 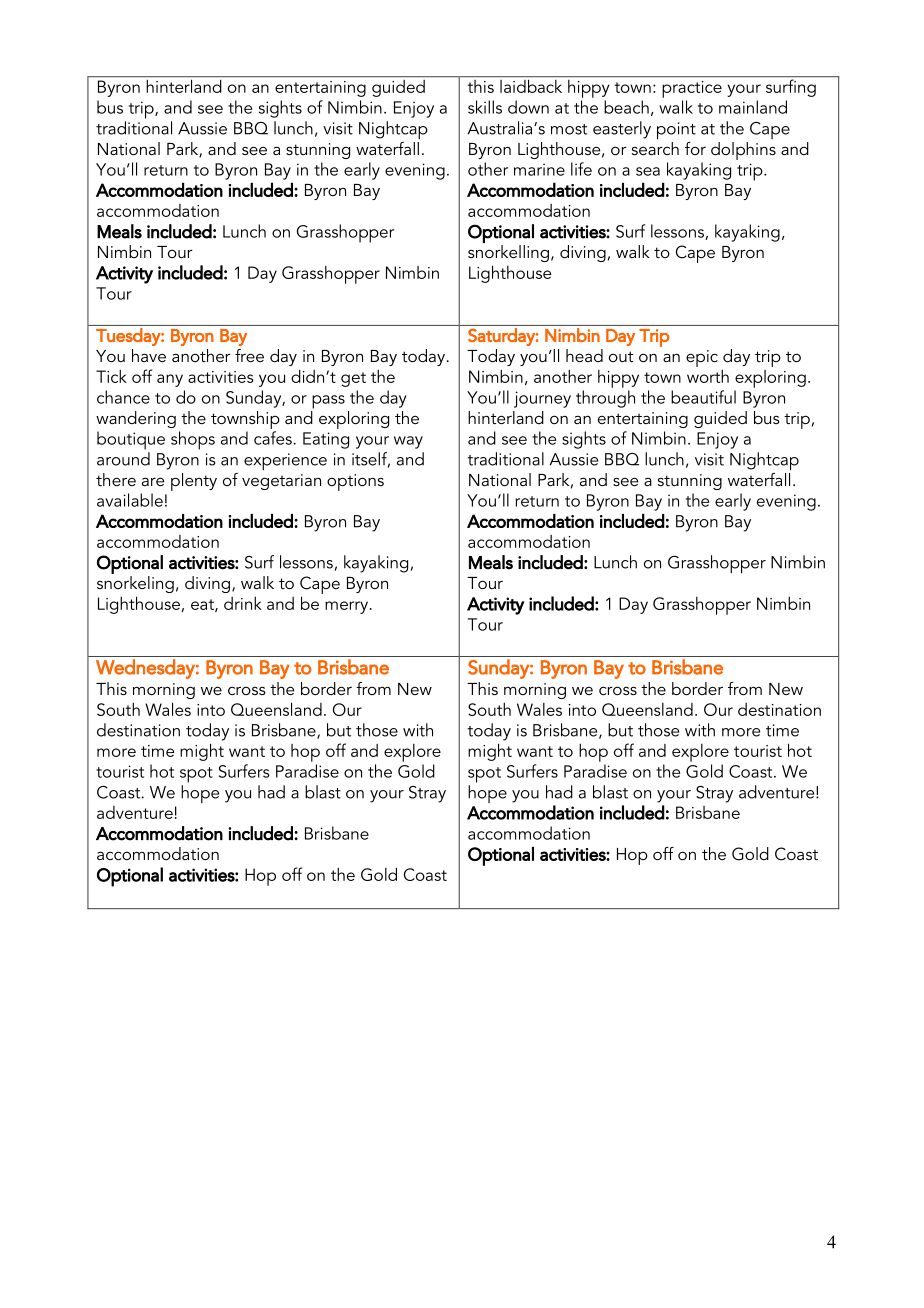 I want to click on way, so click(x=408, y=442).
